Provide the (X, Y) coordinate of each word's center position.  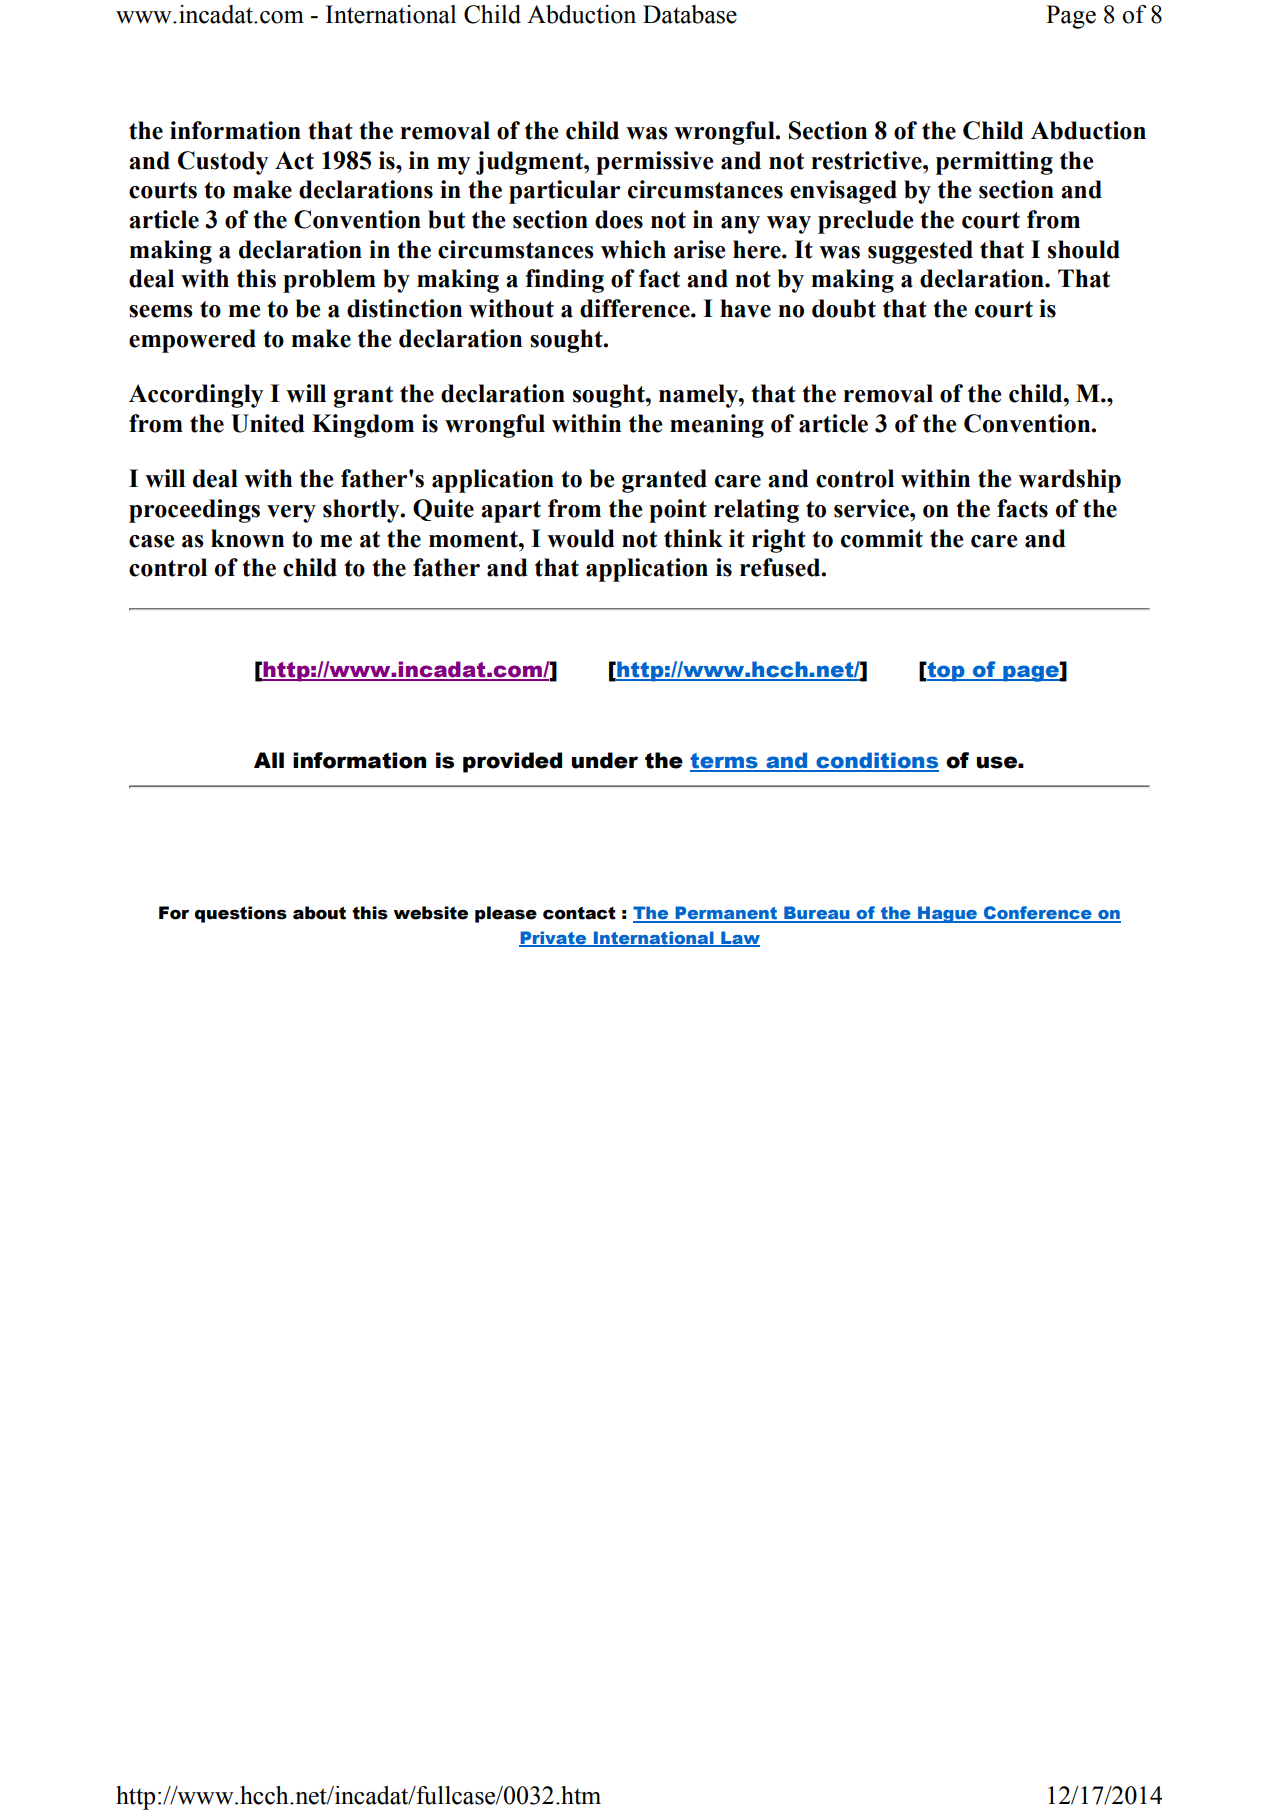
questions (241, 914)
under (604, 760)
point (678, 511)
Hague (947, 914)
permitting (994, 163)
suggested (920, 252)
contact (579, 913)
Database (690, 14)
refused (781, 567)
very (291, 514)
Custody (223, 163)
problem (329, 281)
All (269, 760)
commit (882, 538)
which (633, 249)
